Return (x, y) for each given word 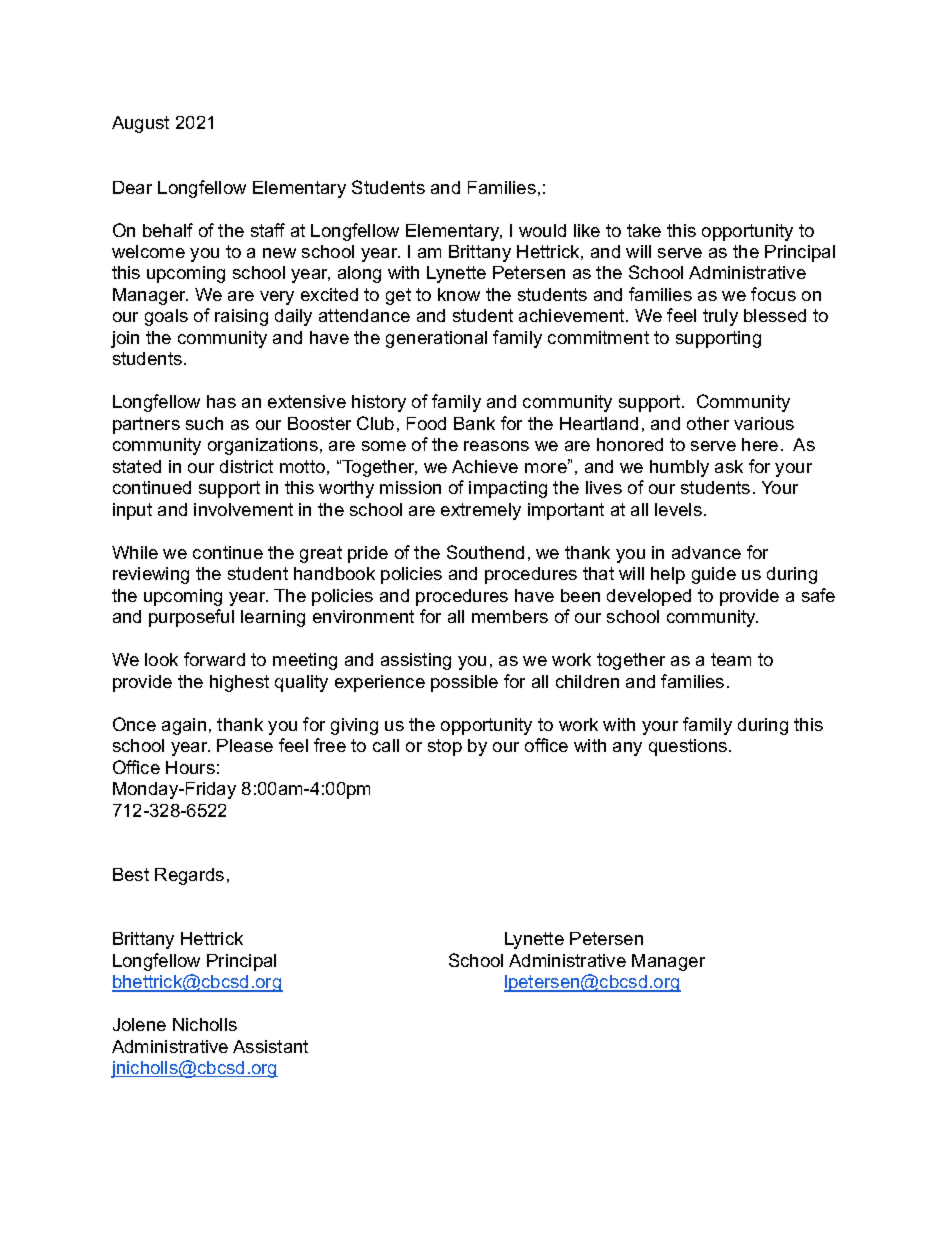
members (510, 616)
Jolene (139, 1024)
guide (714, 575)
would (542, 230)
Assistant (270, 1046)
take (644, 230)
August (140, 124)
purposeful (191, 618)
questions (689, 747)
